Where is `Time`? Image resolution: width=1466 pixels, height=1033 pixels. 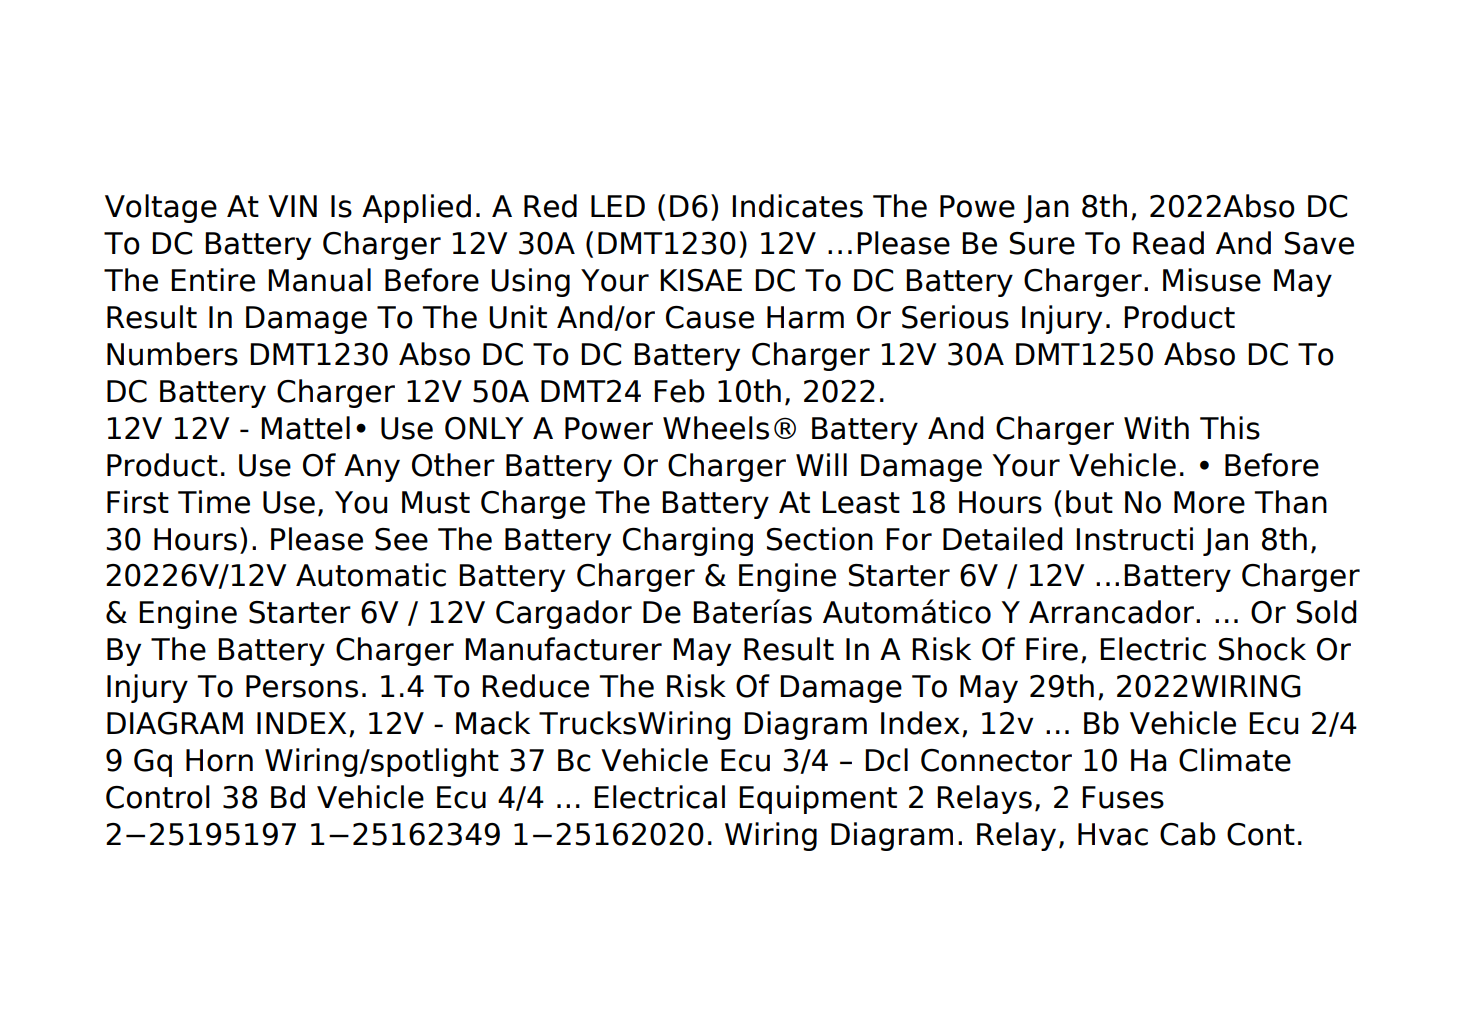
Time is located at coordinates (214, 502).
